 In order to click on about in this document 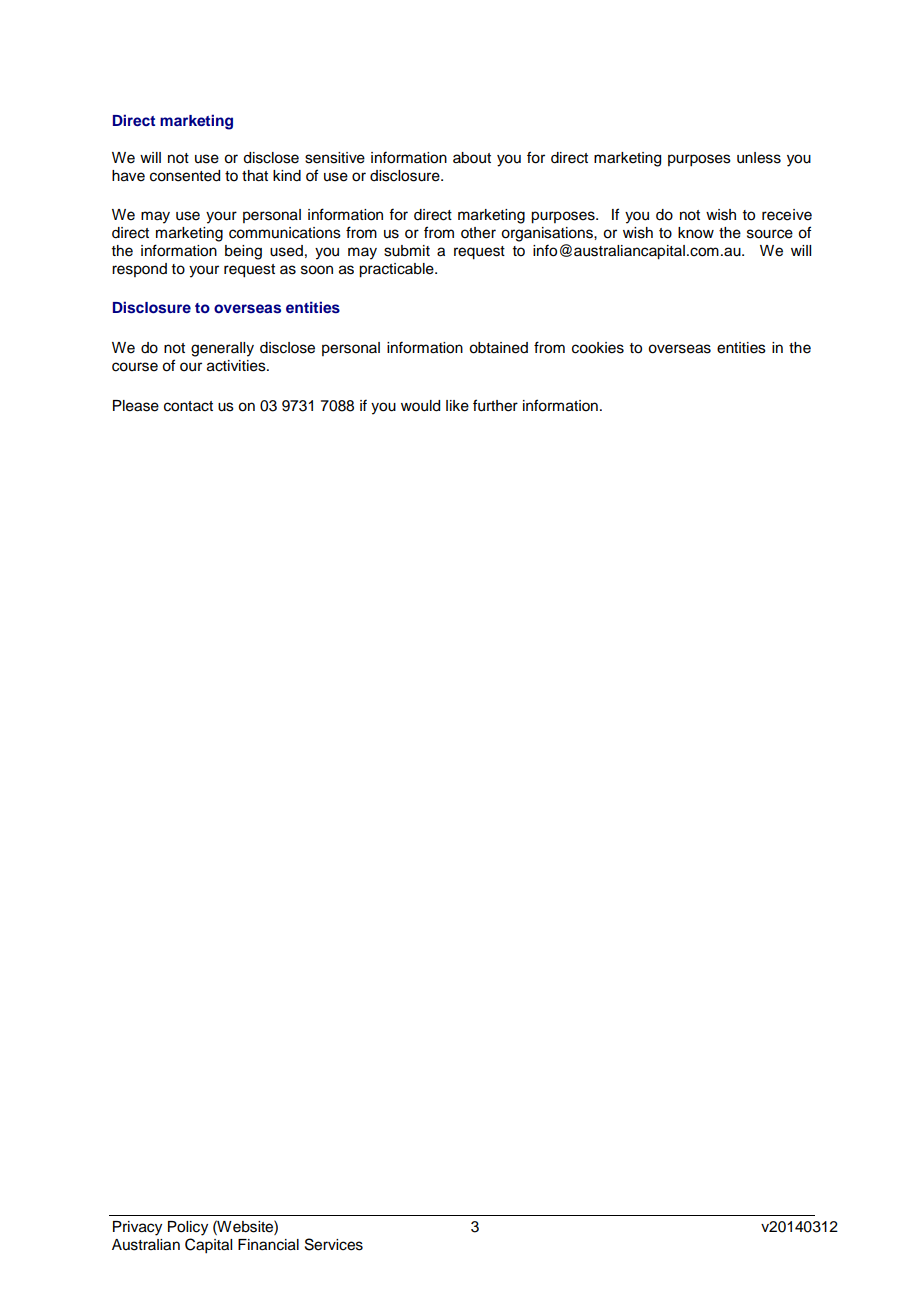, I will do `click(472, 158)`.
